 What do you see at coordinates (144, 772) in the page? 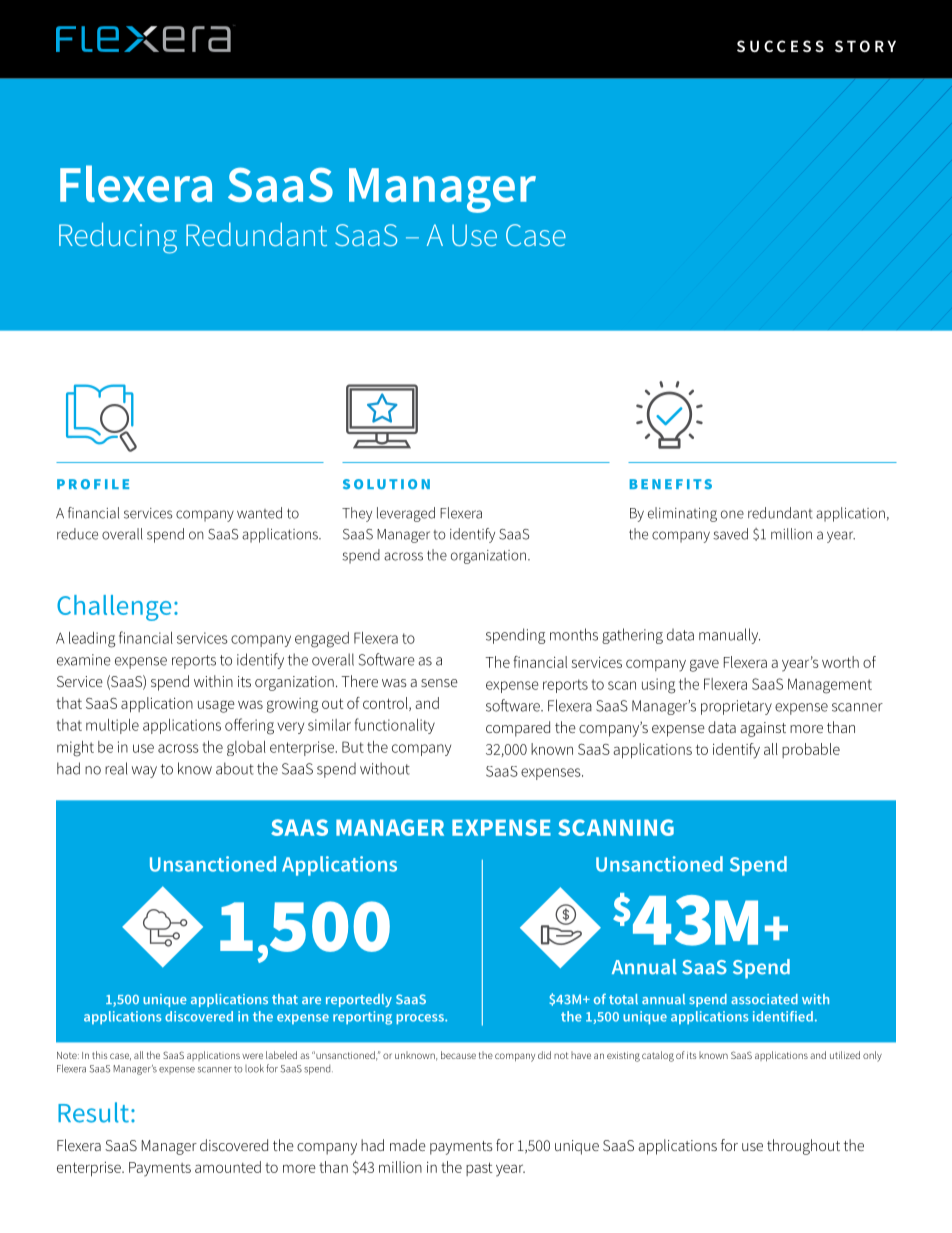
I see `way` at bounding box center [144, 772].
